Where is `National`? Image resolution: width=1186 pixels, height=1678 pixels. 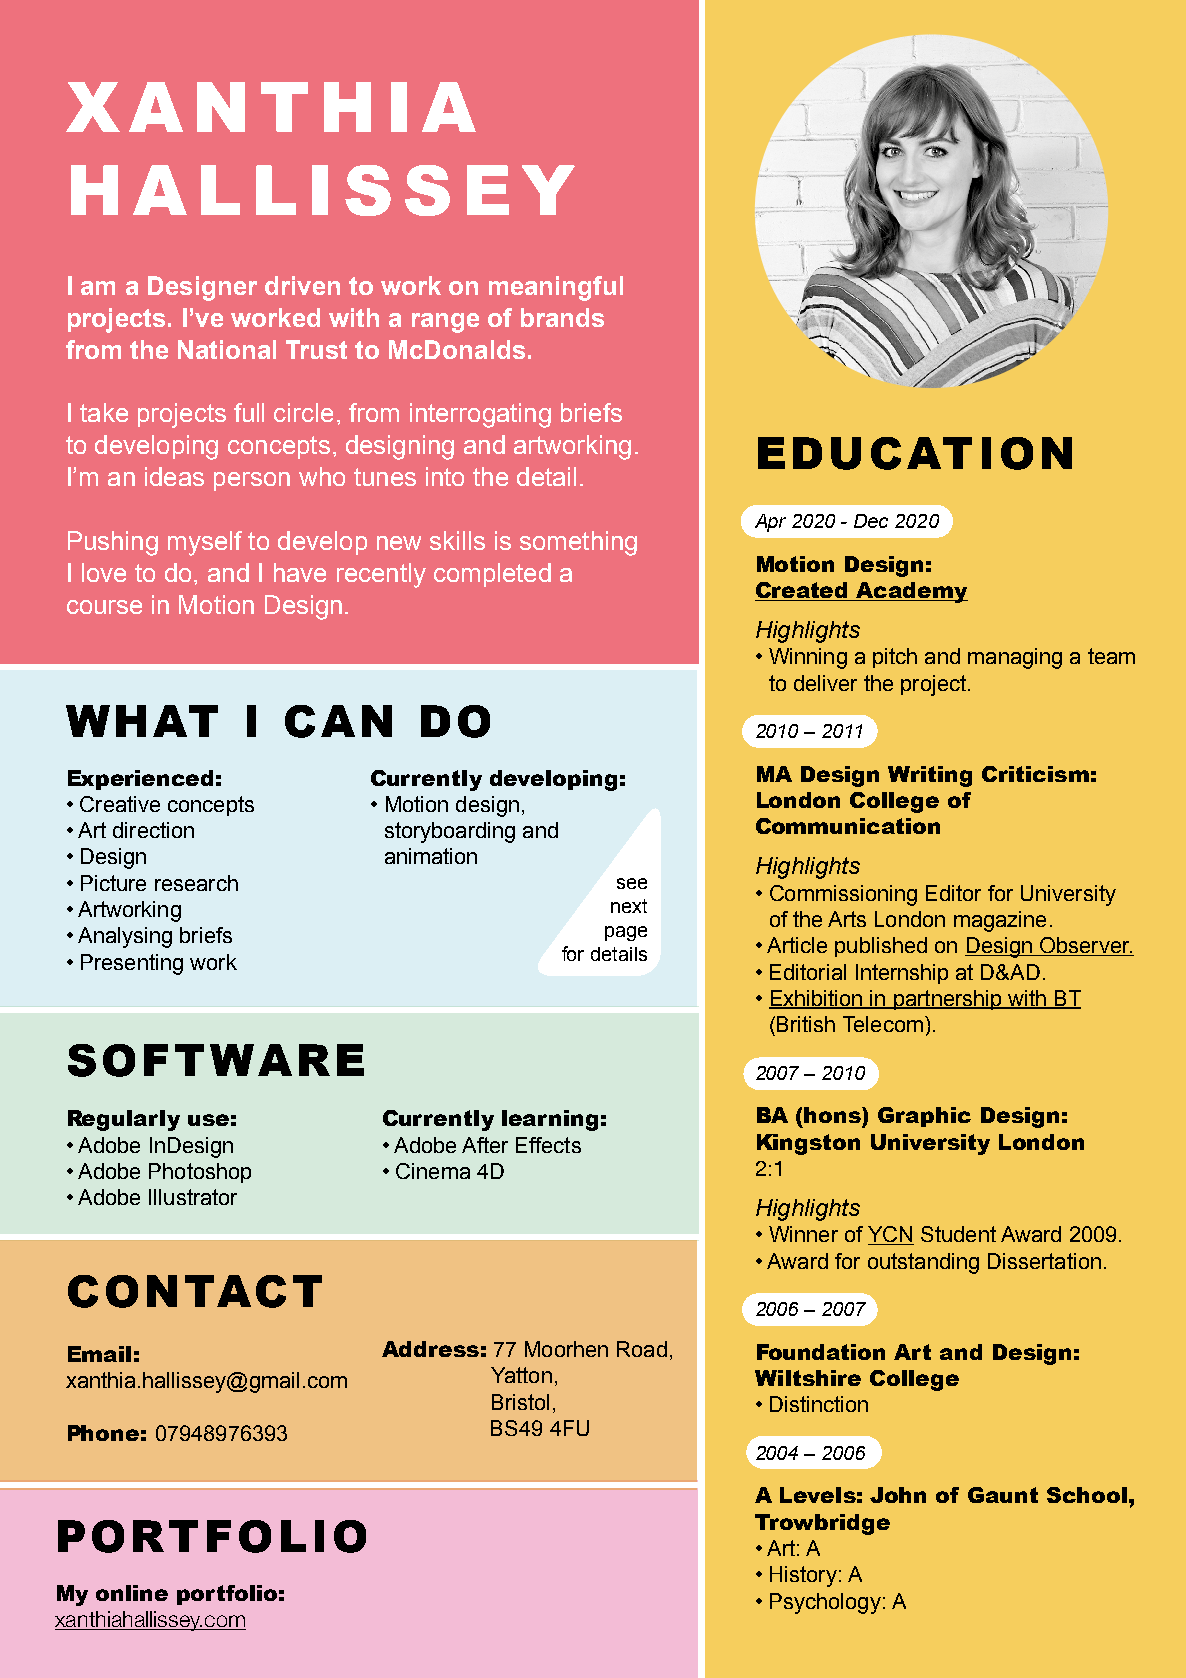 National is located at coordinates (227, 349).
